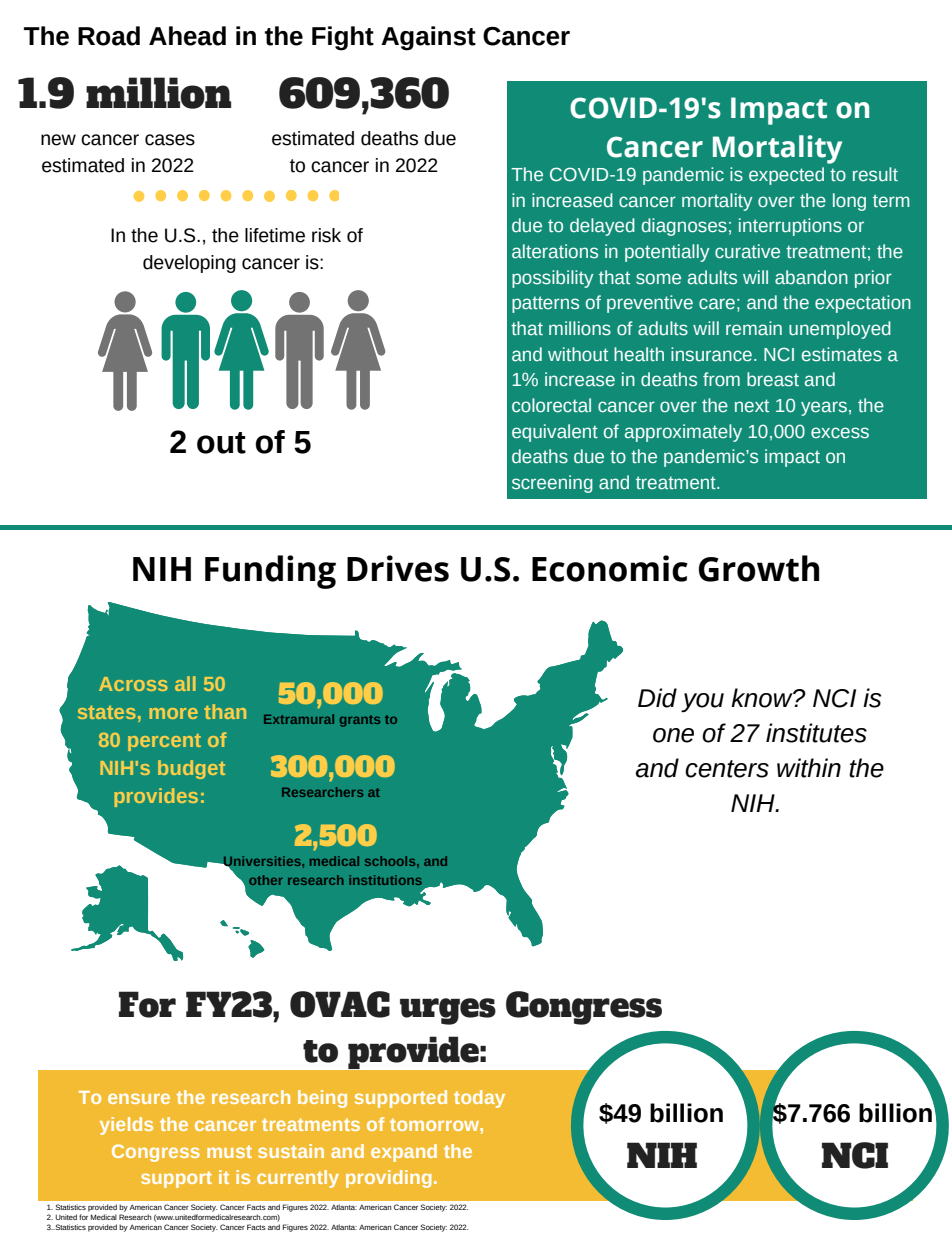  What do you see at coordinates (809, 768) in the screenshot?
I see `within` at bounding box center [809, 768].
